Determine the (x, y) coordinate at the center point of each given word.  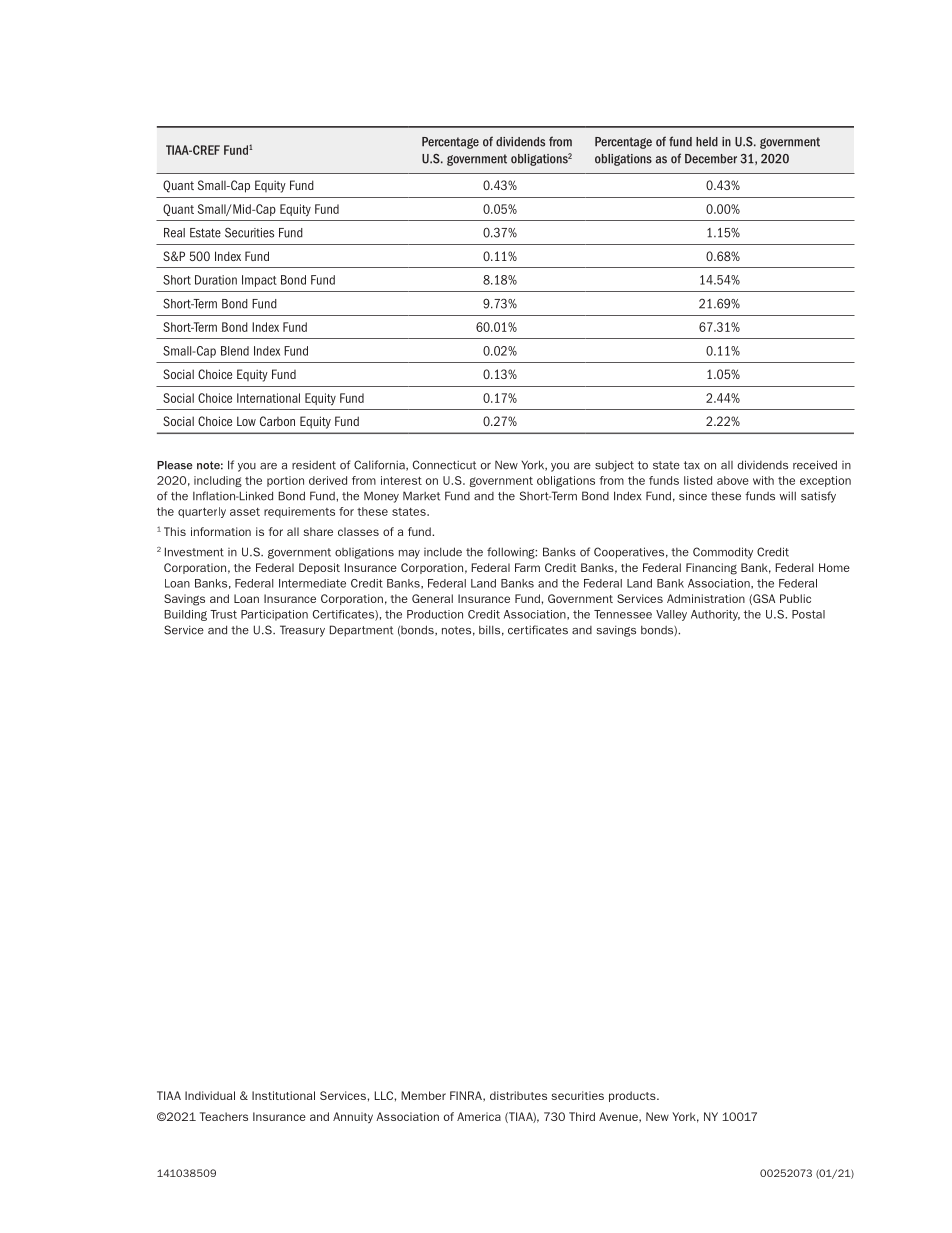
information (221, 531)
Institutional (283, 1095)
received (815, 465)
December (711, 159)
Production (435, 614)
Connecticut (444, 465)
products (633, 1096)
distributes (518, 1095)
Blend (235, 351)
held (707, 142)
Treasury (302, 631)
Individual (210, 1095)
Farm (527, 567)
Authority (715, 615)
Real (174, 233)
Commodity (723, 553)
